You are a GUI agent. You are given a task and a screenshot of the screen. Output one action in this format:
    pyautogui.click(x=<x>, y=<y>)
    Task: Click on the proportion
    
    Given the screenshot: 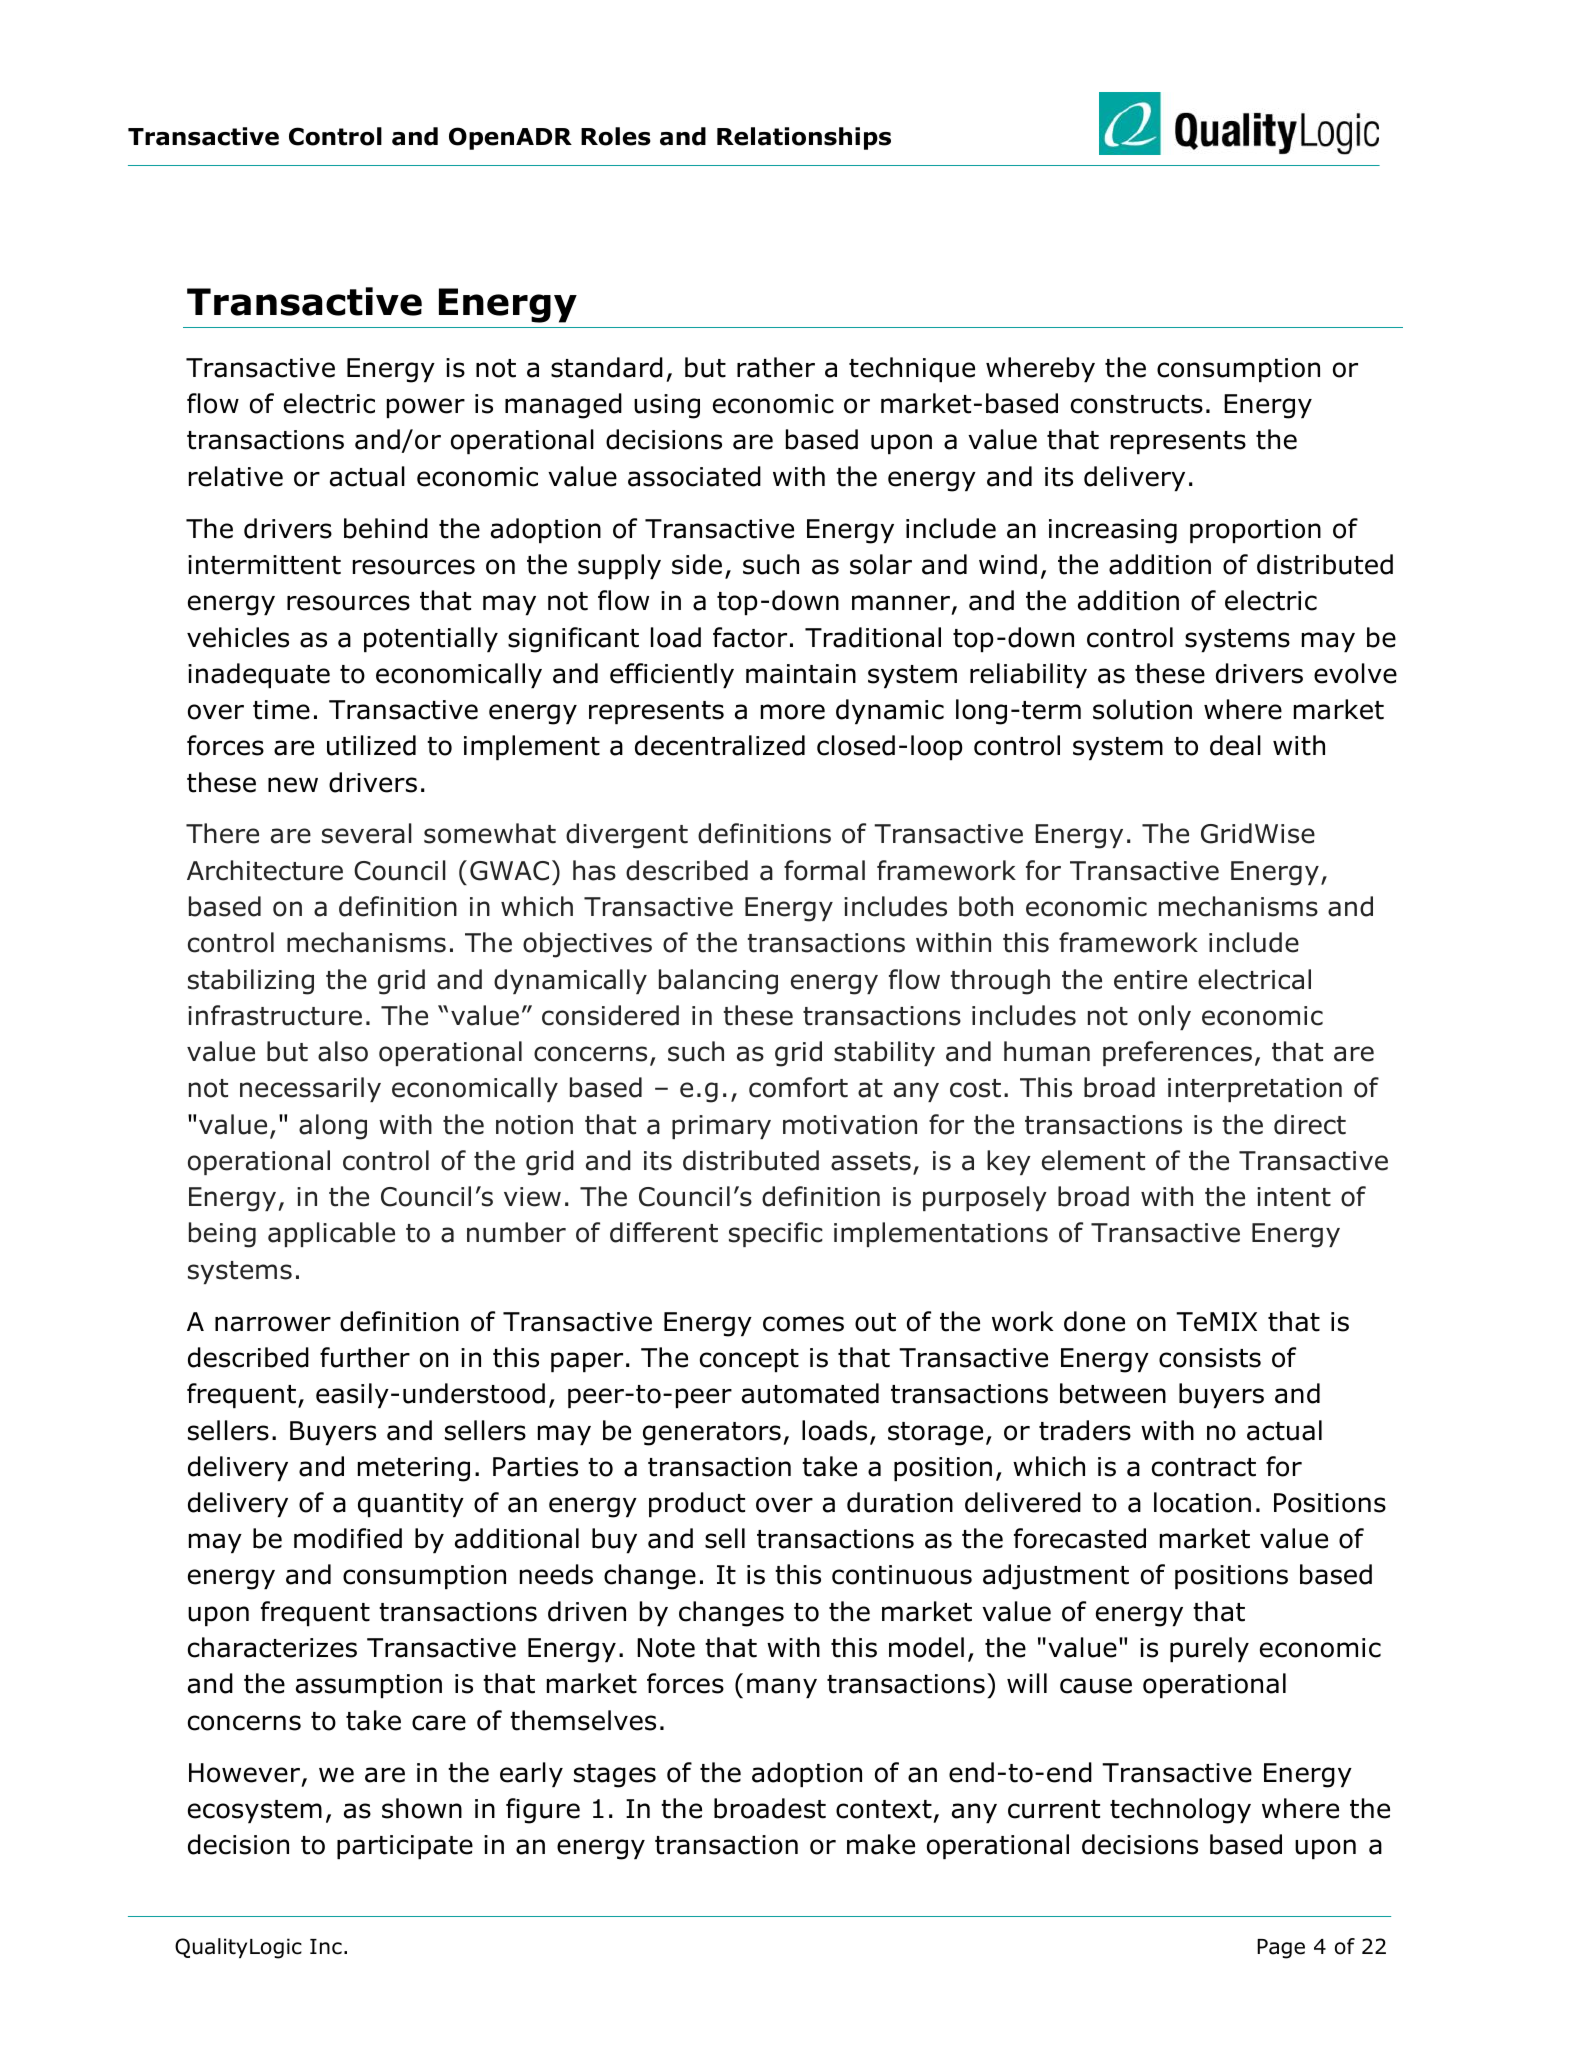 What is the action you would take?
    pyautogui.click(x=1255, y=531)
